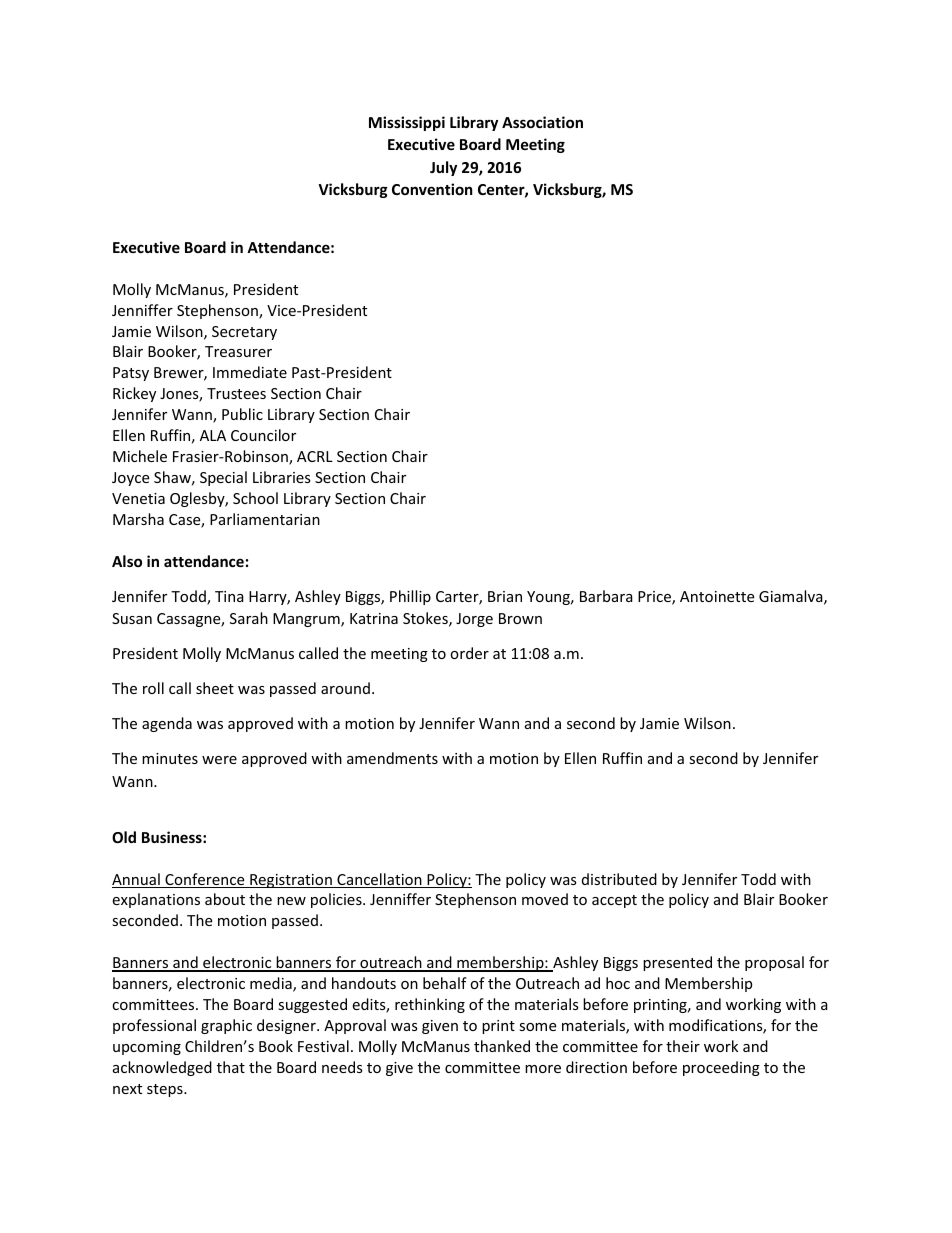 The height and width of the document is (1233, 952). What do you see at coordinates (619, 879) in the document?
I see `distributed` at bounding box center [619, 879].
